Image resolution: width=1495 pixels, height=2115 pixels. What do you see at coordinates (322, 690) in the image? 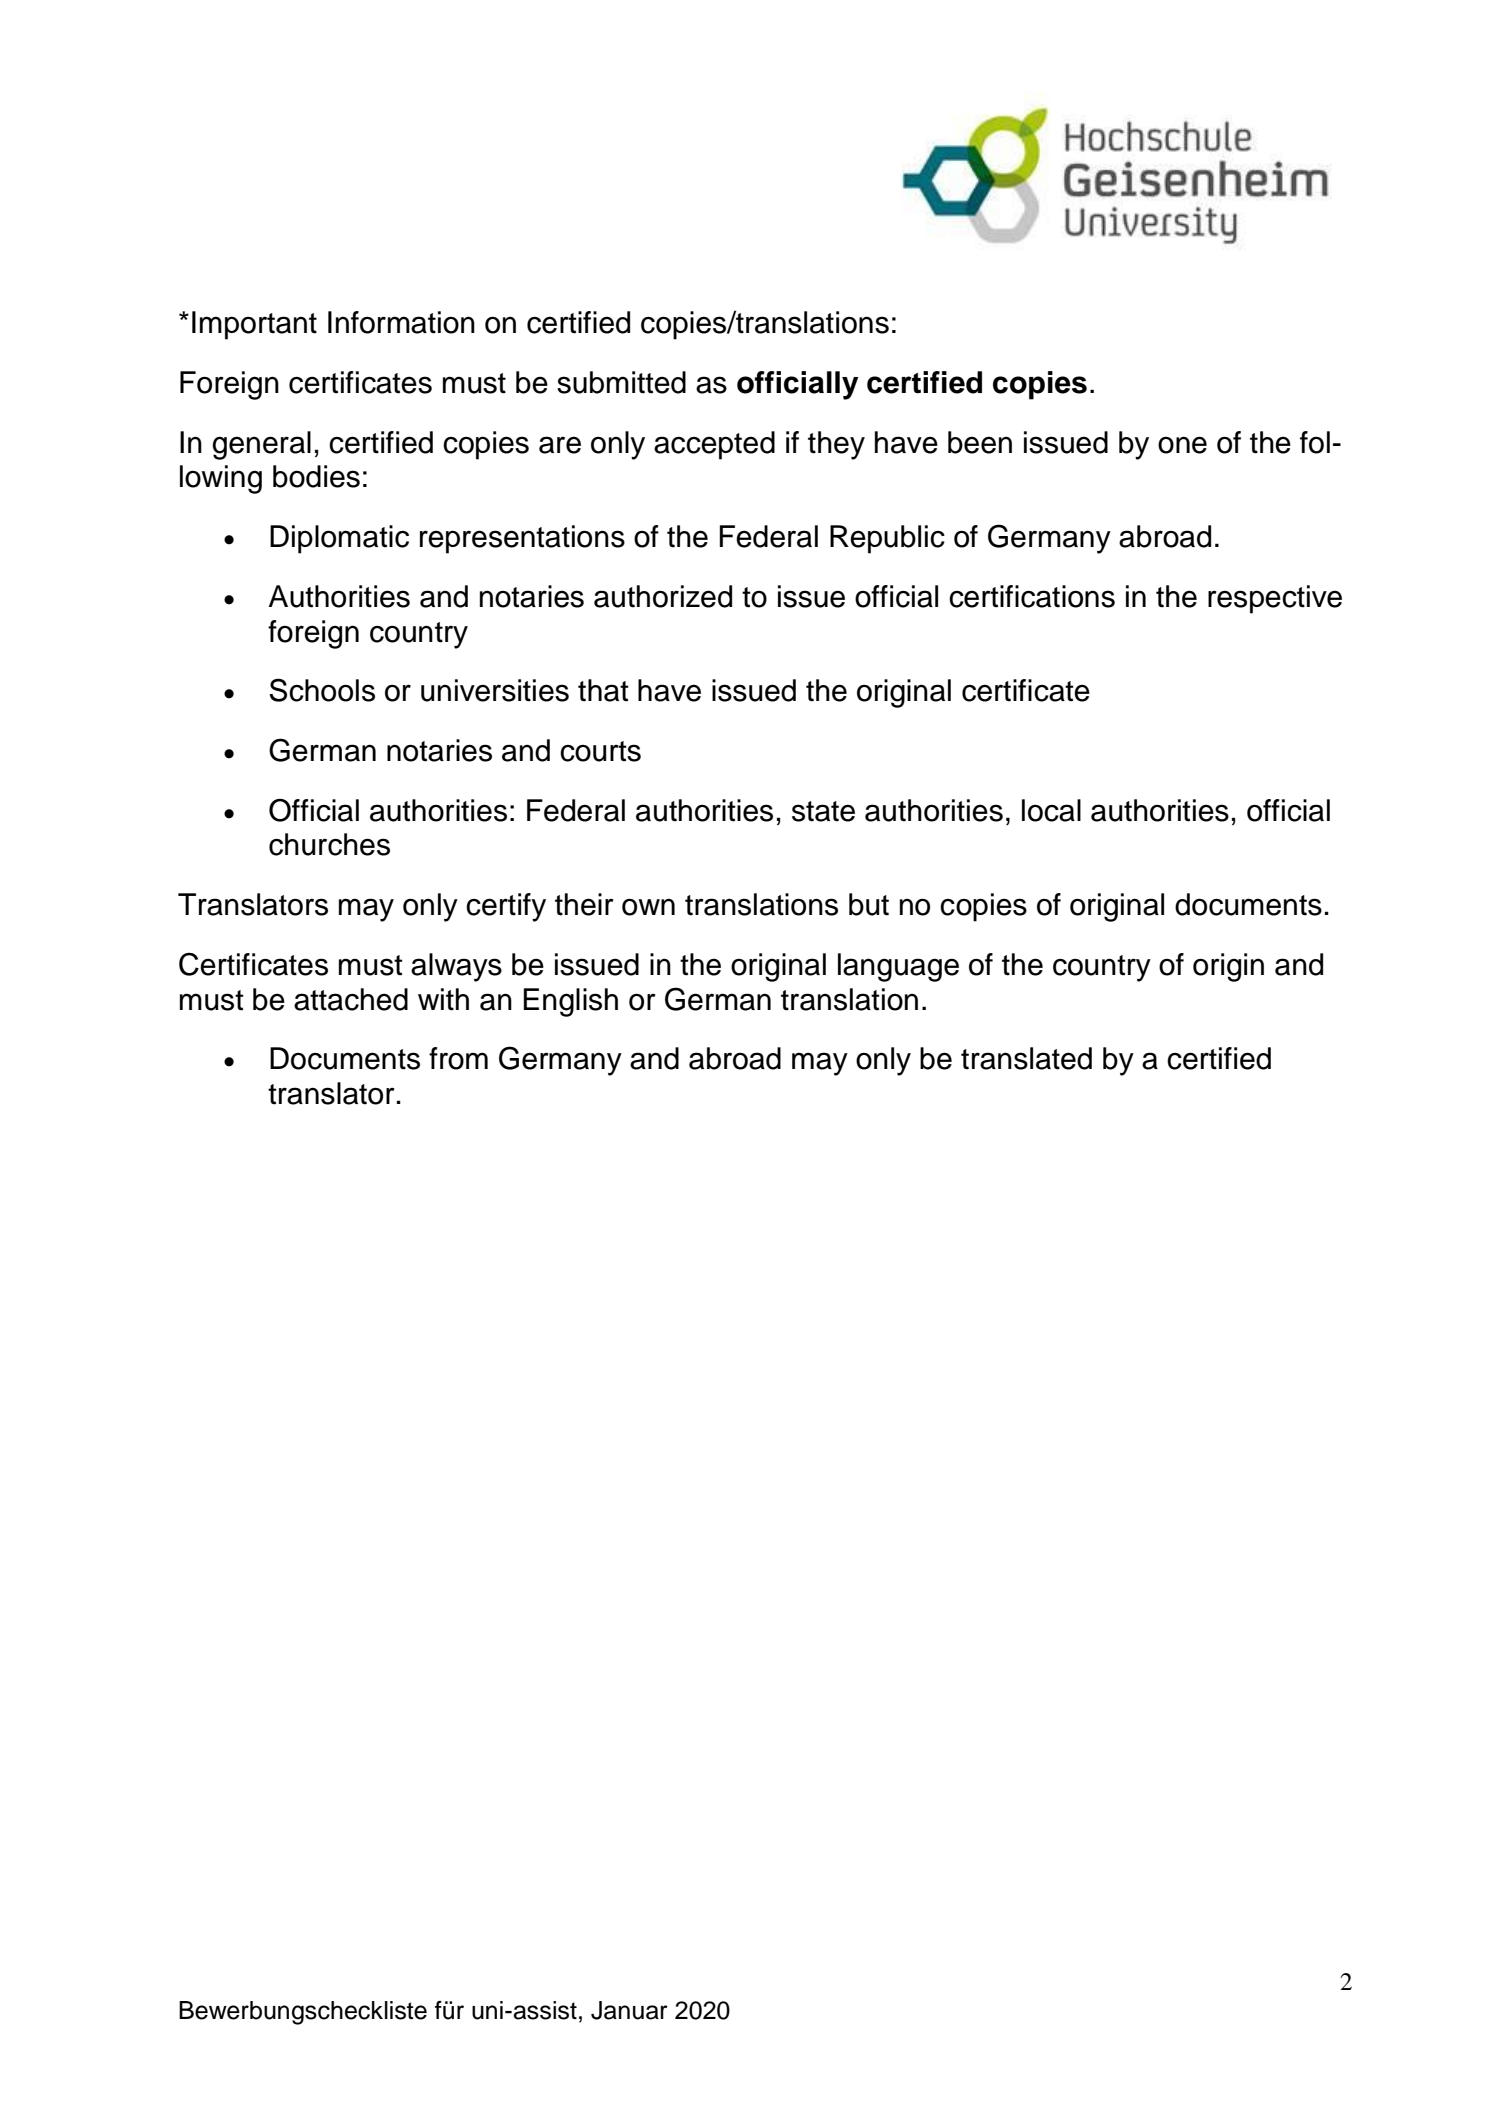
I see `Schools` at bounding box center [322, 690].
